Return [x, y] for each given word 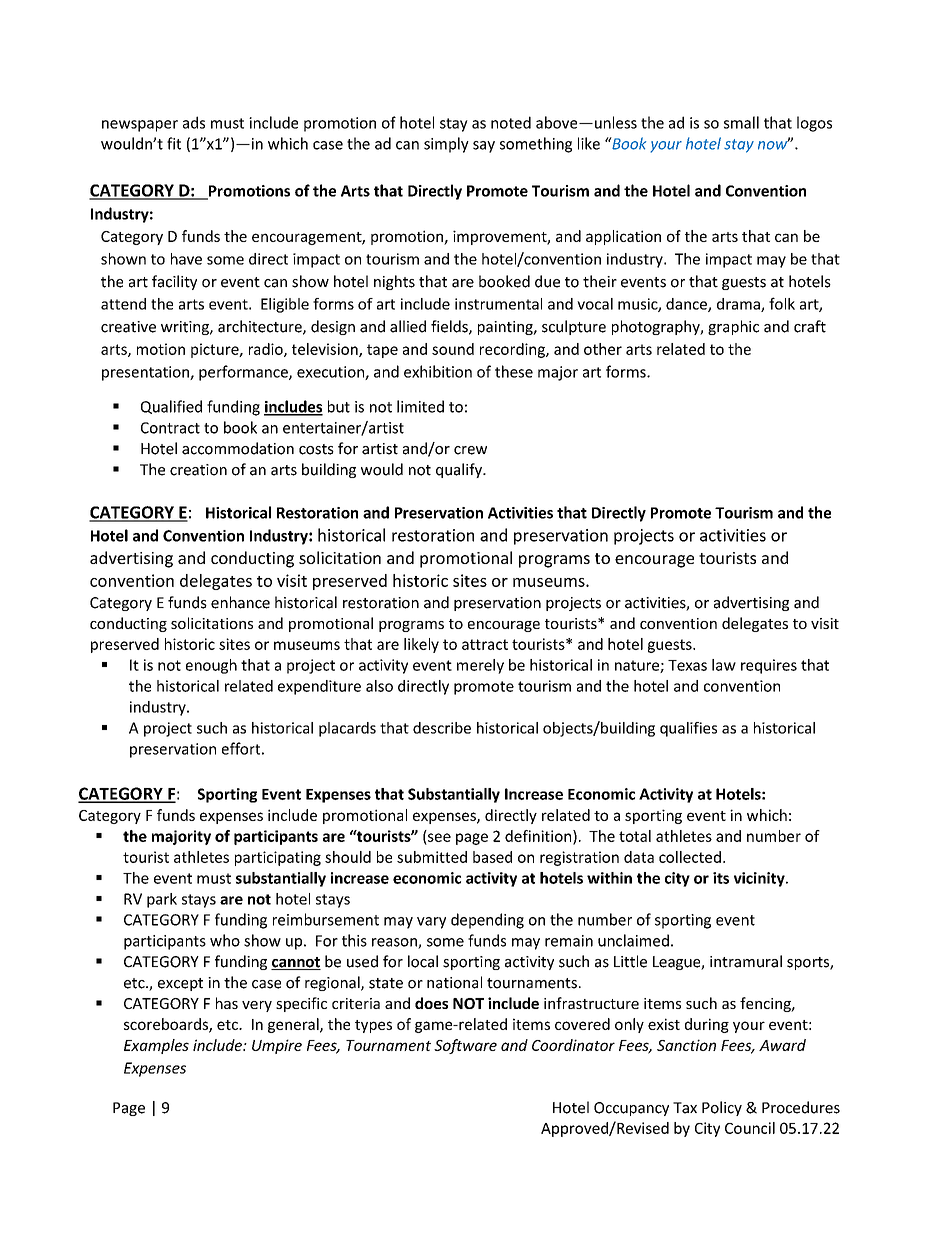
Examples [156, 1046]
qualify [460, 470]
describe [442, 728]
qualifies [688, 729]
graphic [733, 327]
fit [174, 143]
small [741, 122]
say [484, 147]
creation [198, 470]
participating [278, 858]
